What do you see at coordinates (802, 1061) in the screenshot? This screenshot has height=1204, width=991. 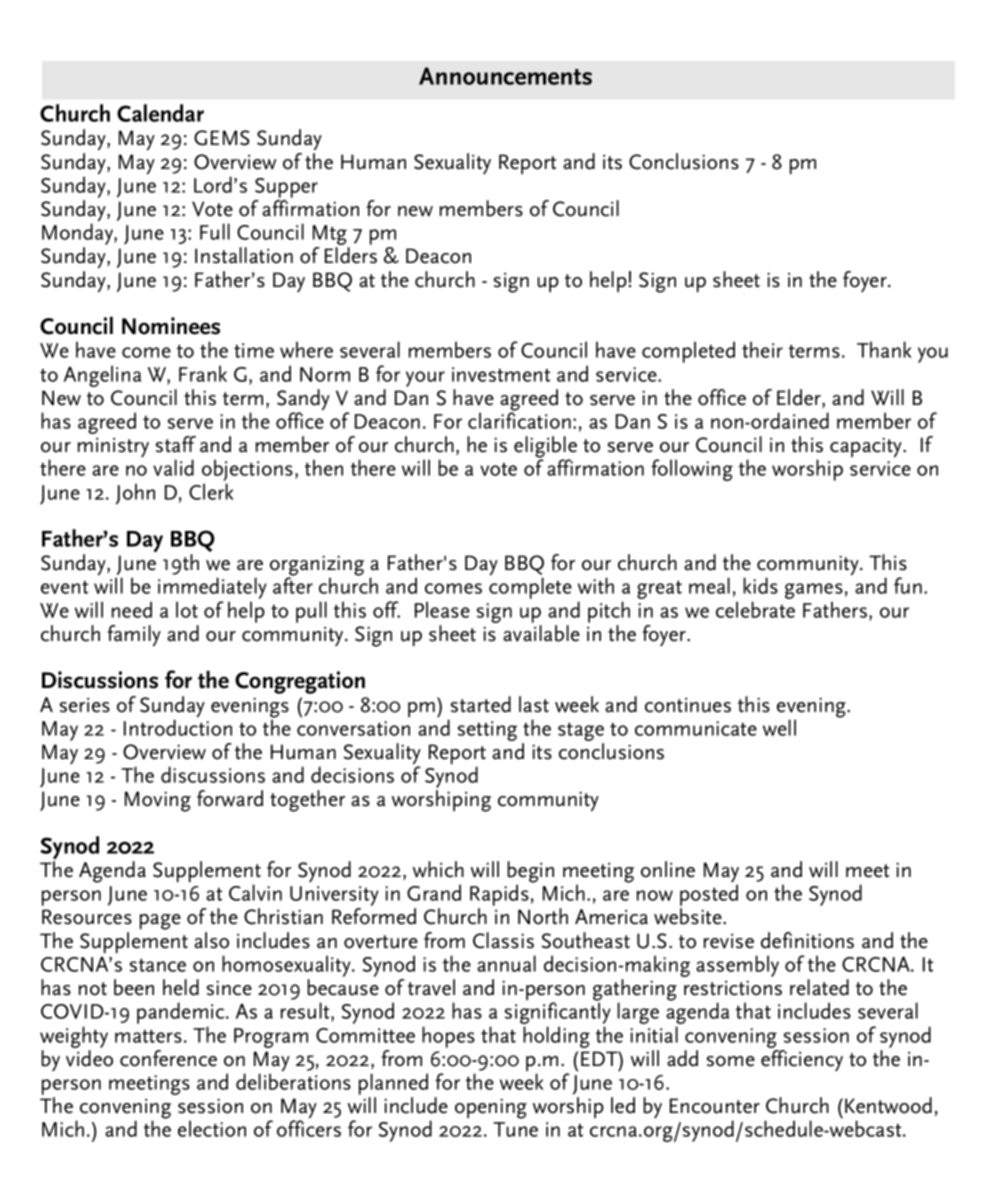 I see `efficiency` at bounding box center [802, 1061].
